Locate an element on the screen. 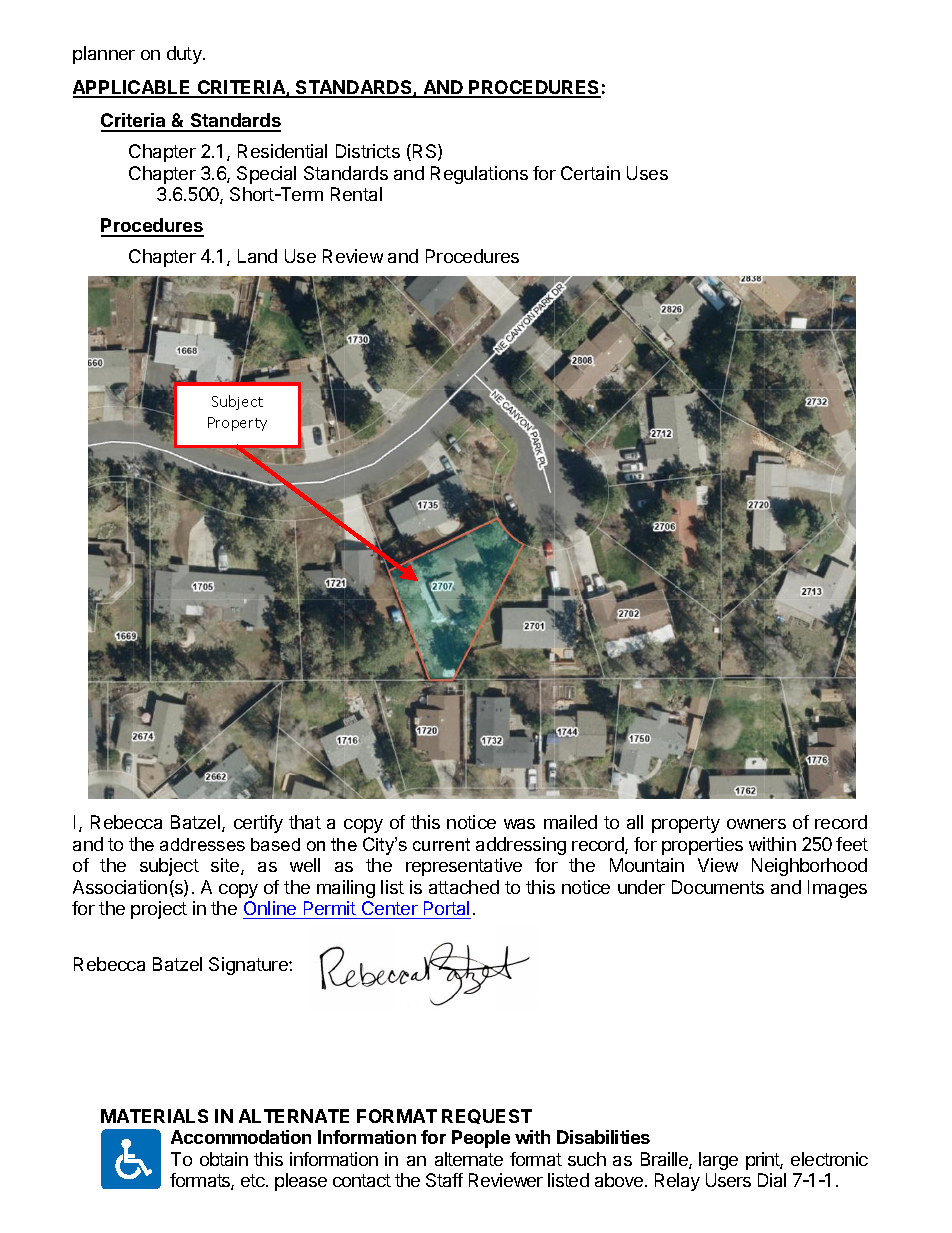 The height and width of the screenshot is (1233, 952). People is located at coordinates (481, 1139).
